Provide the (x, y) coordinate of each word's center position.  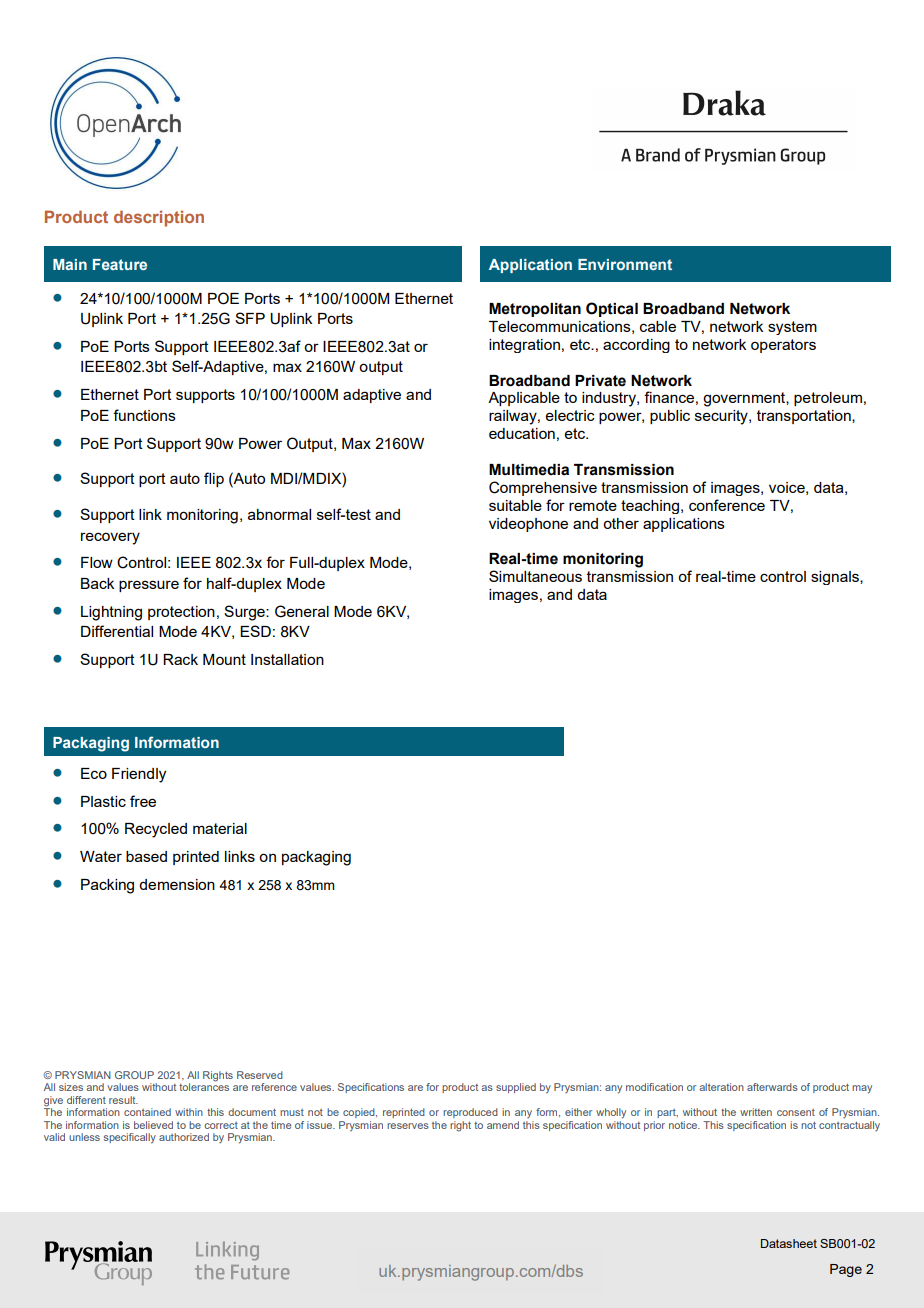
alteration (721, 1087)
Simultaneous (535, 576)
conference (727, 505)
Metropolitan (535, 310)
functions (144, 415)
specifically (130, 1138)
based (146, 856)
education (522, 433)
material (220, 828)
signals (836, 578)
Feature (120, 264)
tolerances (204, 1086)
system (792, 328)
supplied (516, 1088)
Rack (180, 659)
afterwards (772, 1087)
